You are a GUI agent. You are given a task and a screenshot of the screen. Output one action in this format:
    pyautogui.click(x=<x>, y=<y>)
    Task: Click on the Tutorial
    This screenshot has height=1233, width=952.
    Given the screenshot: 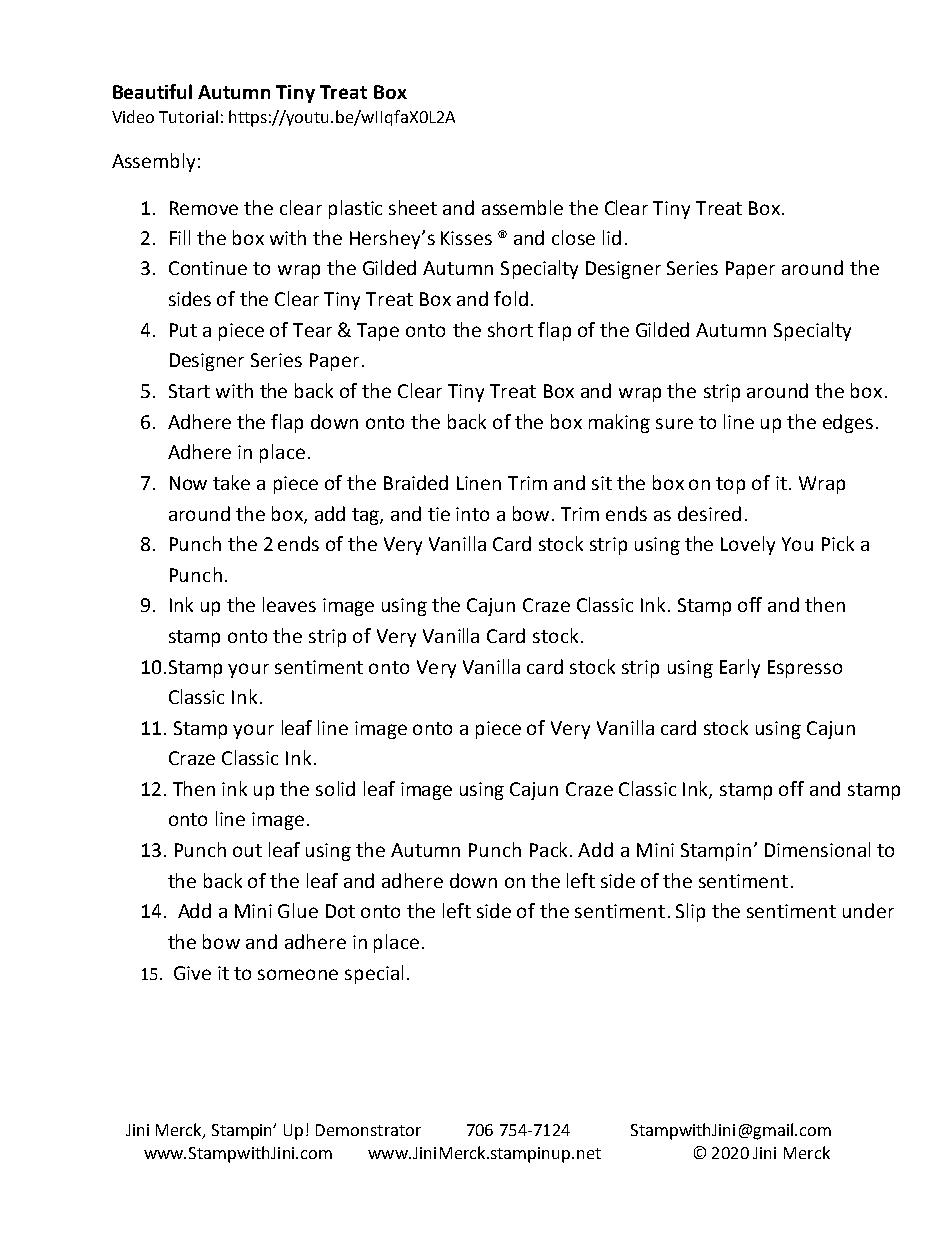 What is the action you would take?
    pyautogui.click(x=188, y=116)
